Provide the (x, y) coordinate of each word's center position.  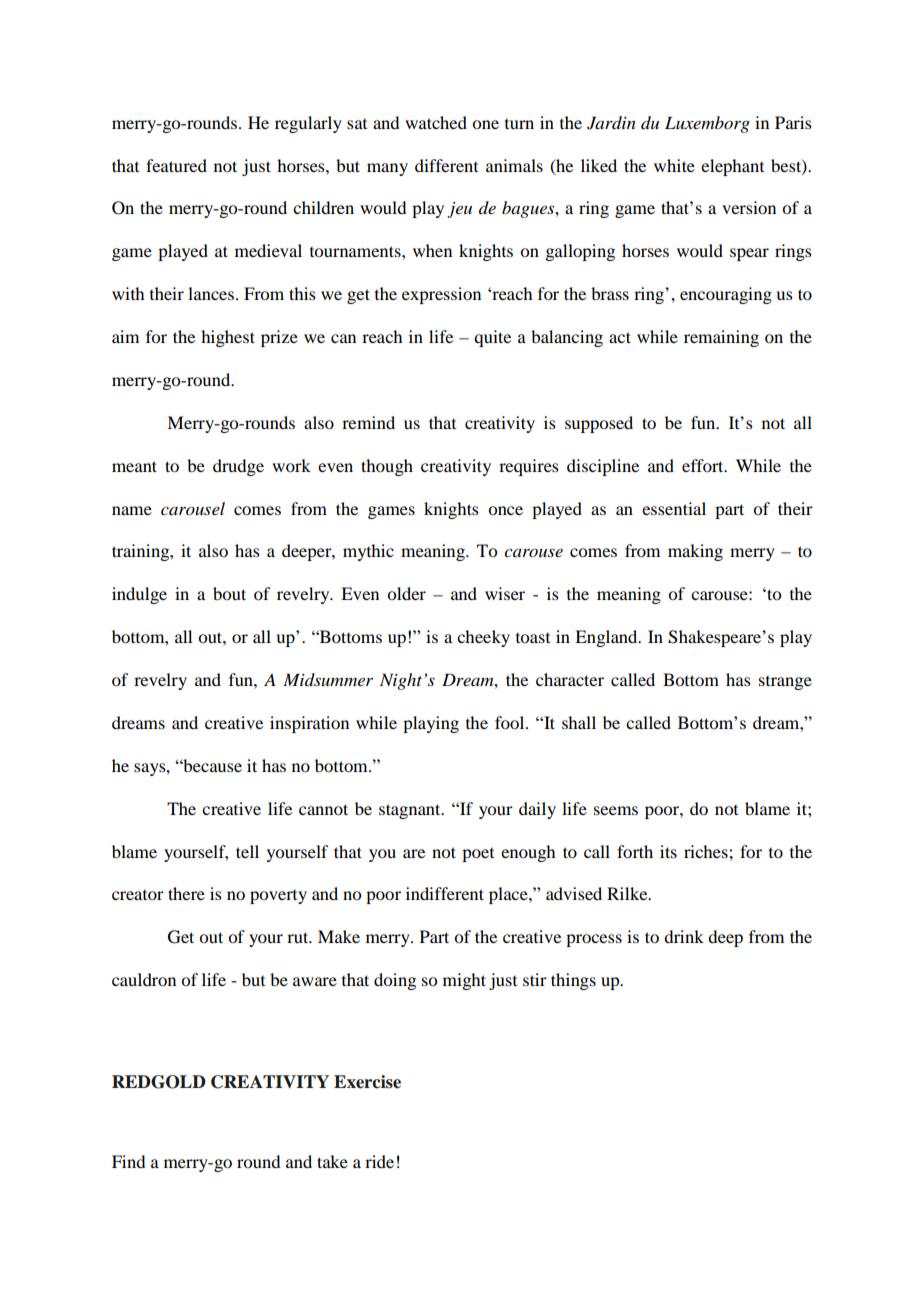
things (573, 981)
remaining (721, 338)
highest (228, 338)
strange (785, 683)
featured (176, 165)
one (485, 124)
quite (492, 338)
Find (128, 1161)
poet (478, 855)
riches (707, 851)
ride (379, 1161)
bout (229, 593)
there (186, 893)
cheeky (483, 638)
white (674, 165)
